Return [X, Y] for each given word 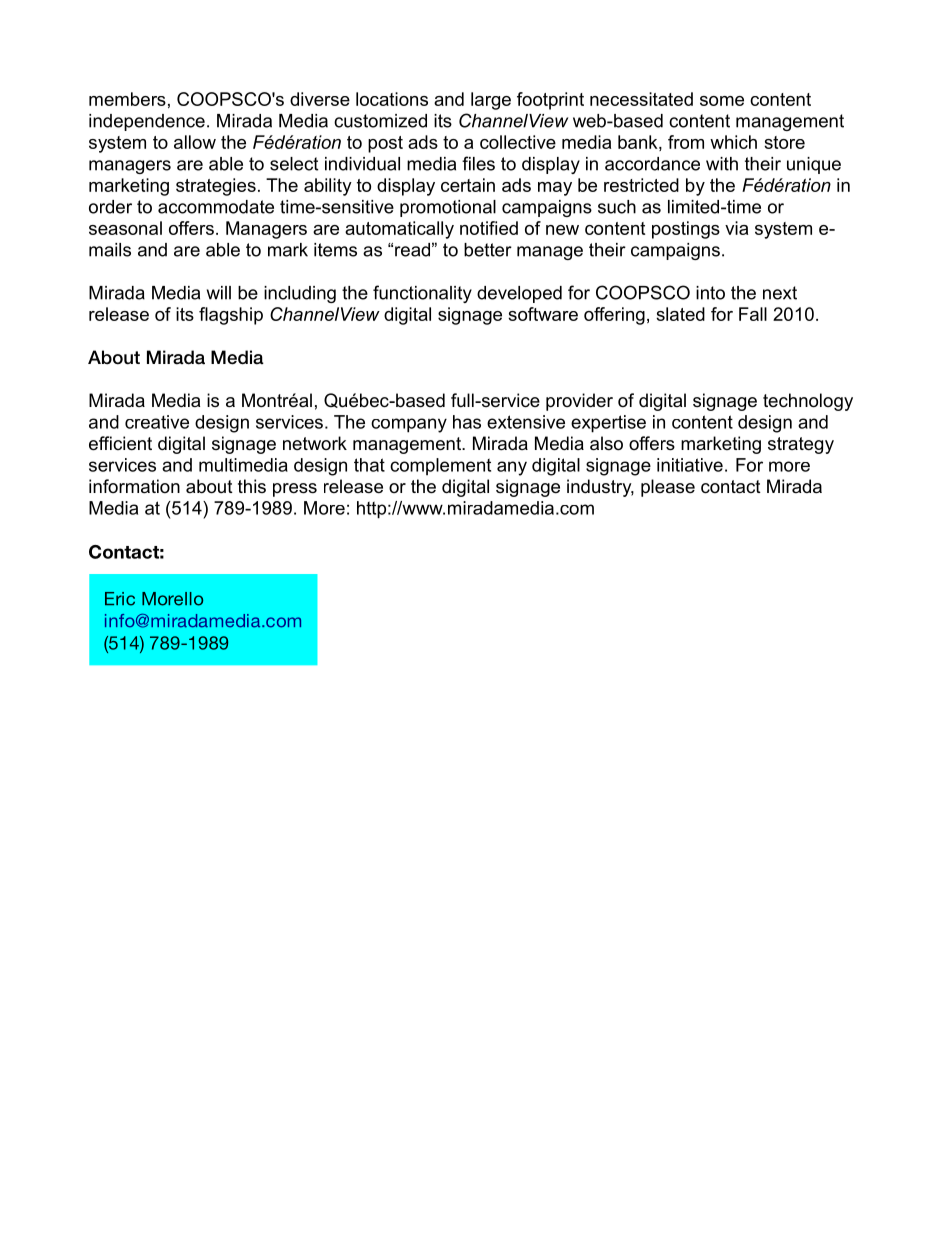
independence [147, 122]
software [543, 314]
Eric [120, 599]
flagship [231, 316]
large [491, 101]
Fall [753, 314]
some [722, 101]
